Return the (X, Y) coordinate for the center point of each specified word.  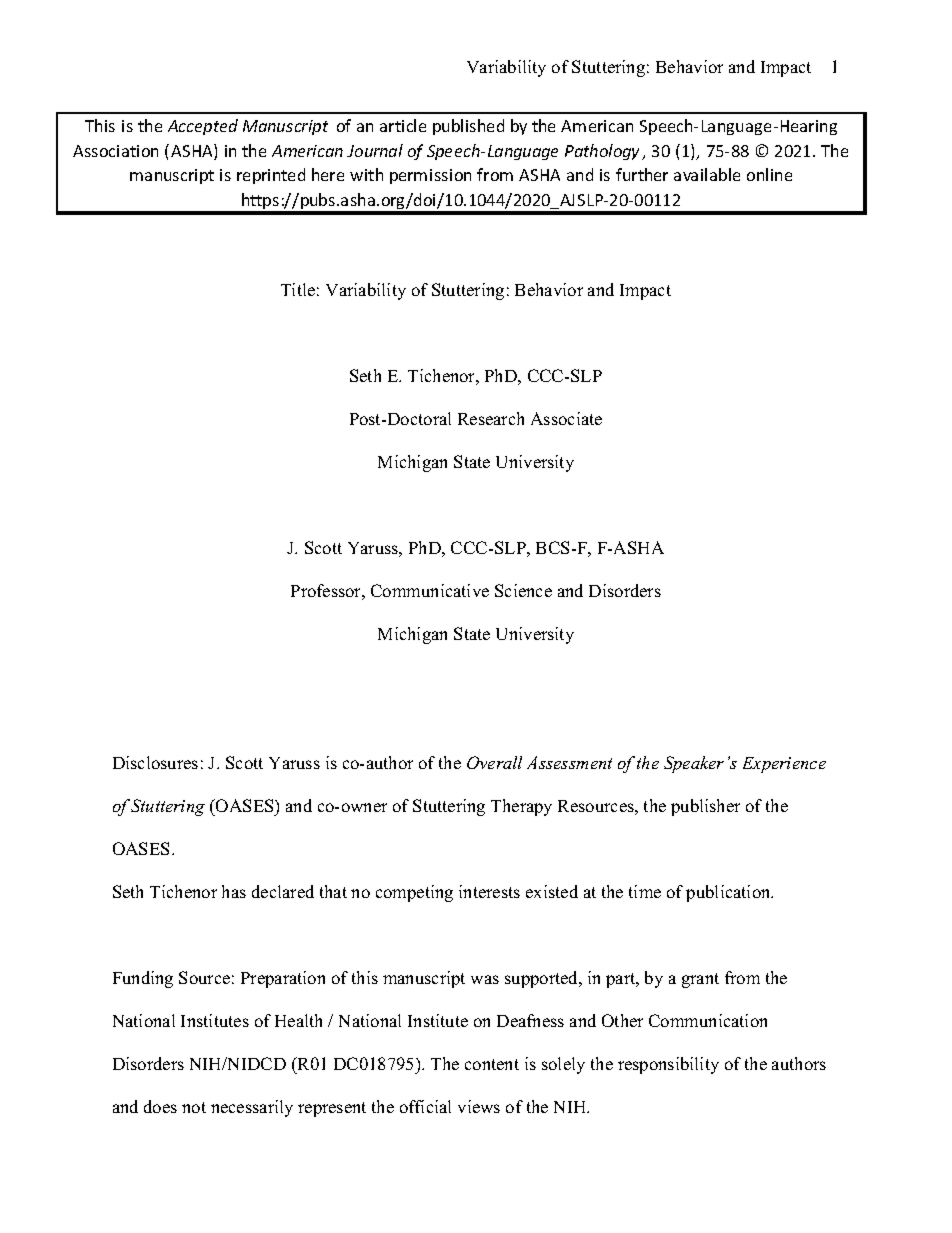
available (707, 174)
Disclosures (155, 762)
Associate (566, 418)
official (425, 1106)
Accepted (203, 127)
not (194, 1107)
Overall (494, 762)
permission (430, 176)
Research (491, 418)
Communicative (430, 590)
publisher (705, 807)
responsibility (668, 1065)
